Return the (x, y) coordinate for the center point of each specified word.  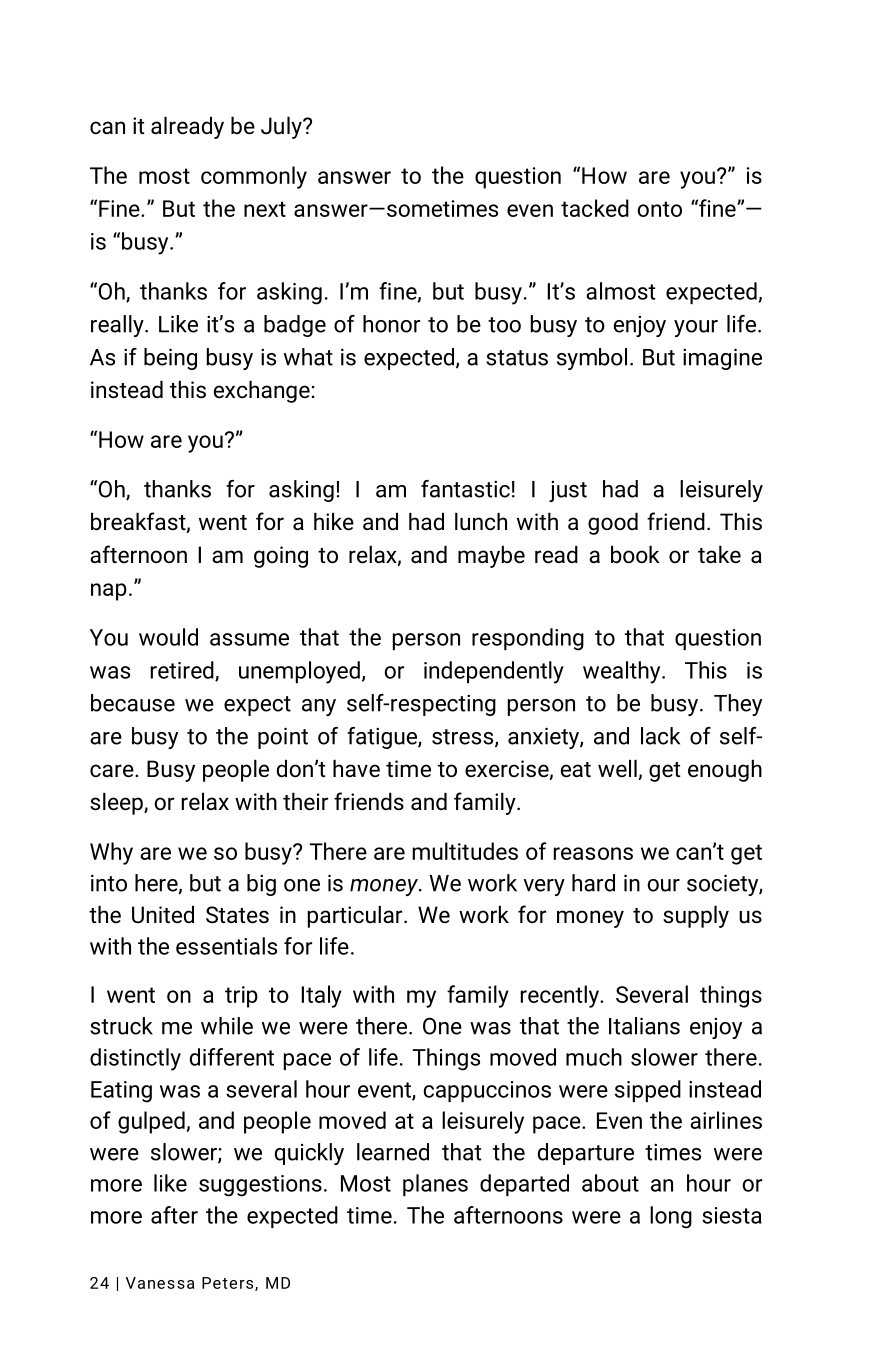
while (227, 1026)
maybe (491, 557)
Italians (644, 1026)
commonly (254, 177)
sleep (117, 804)
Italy (321, 996)
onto (659, 209)
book (635, 555)
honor (391, 324)
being (170, 359)
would (168, 637)
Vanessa (160, 1283)
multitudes (465, 851)
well (618, 770)
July (282, 128)
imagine (722, 359)
